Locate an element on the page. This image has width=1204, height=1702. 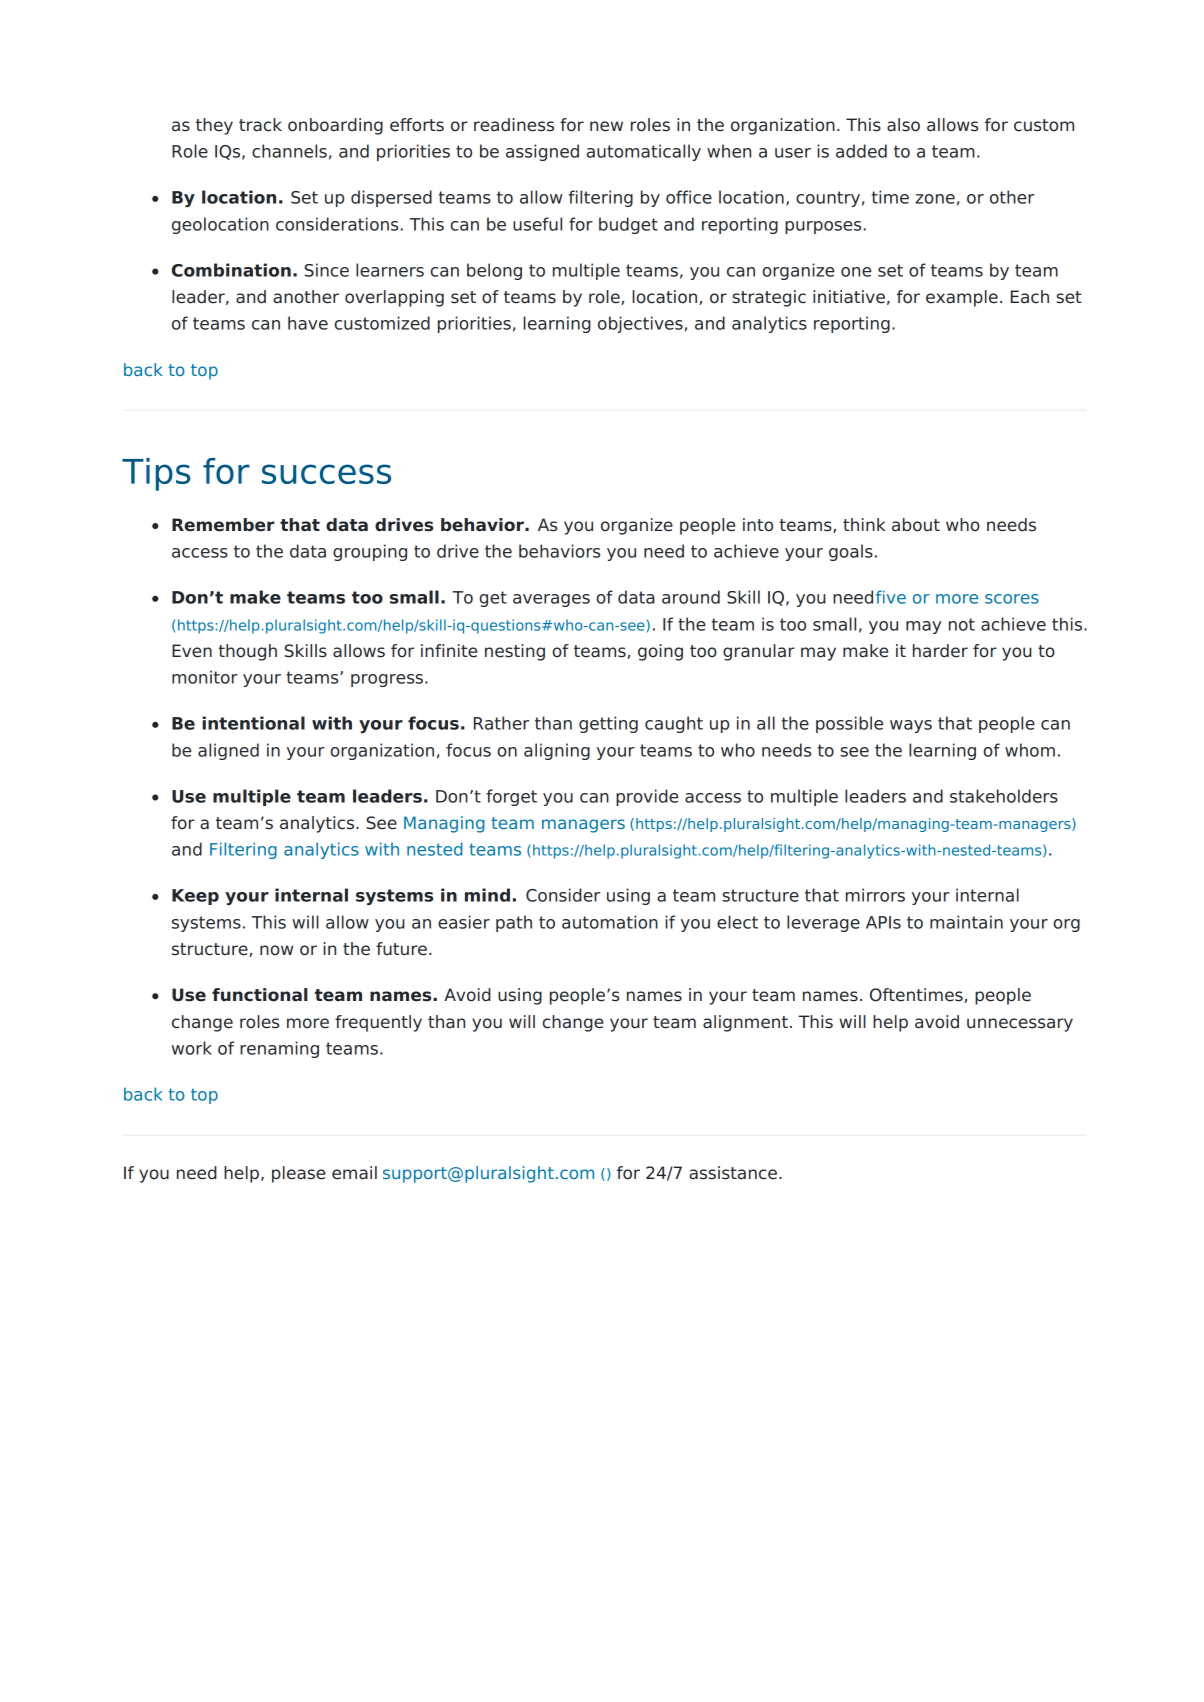
please is located at coordinates (298, 1174).
